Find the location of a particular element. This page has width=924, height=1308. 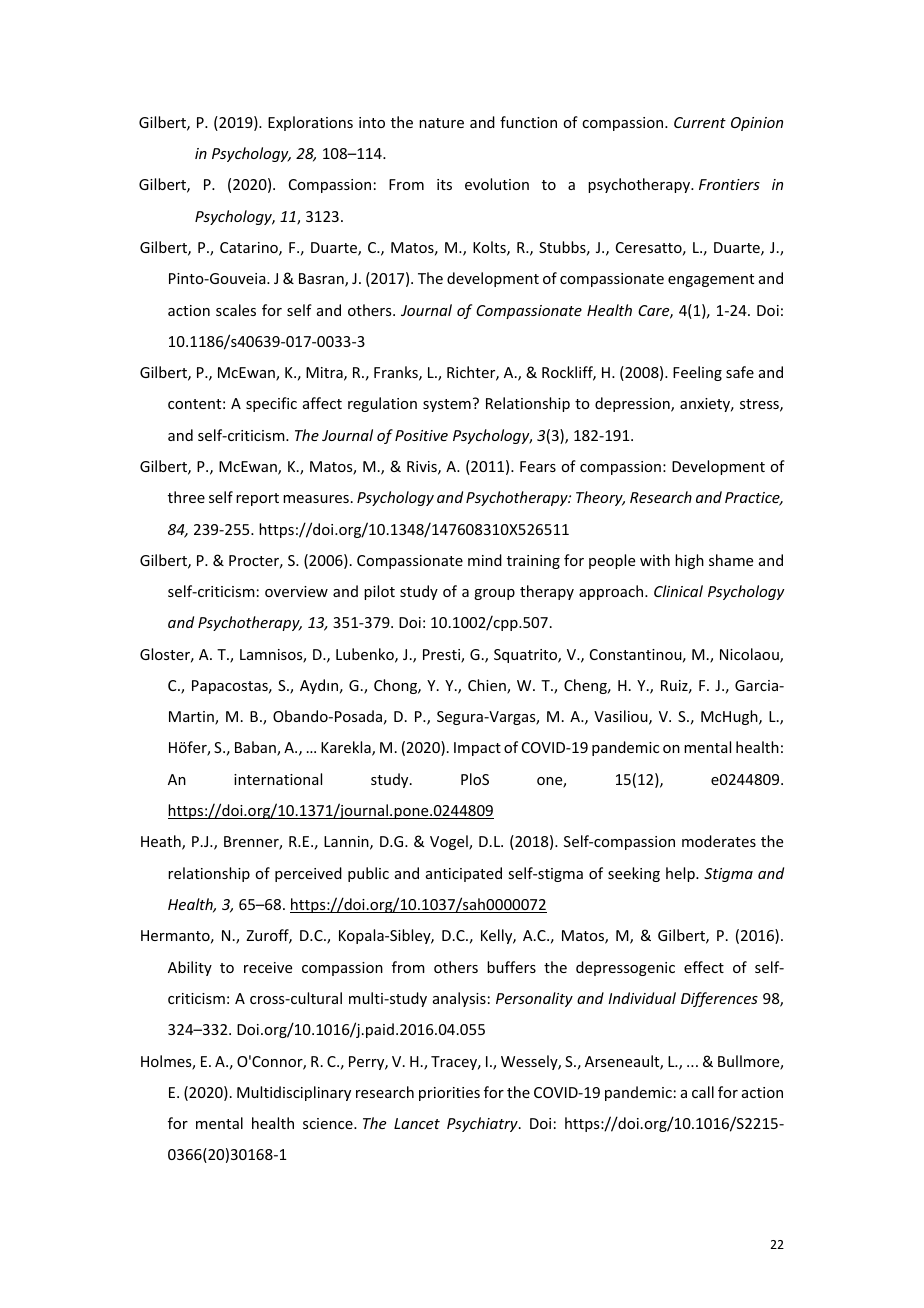

nature is located at coordinates (441, 123).
